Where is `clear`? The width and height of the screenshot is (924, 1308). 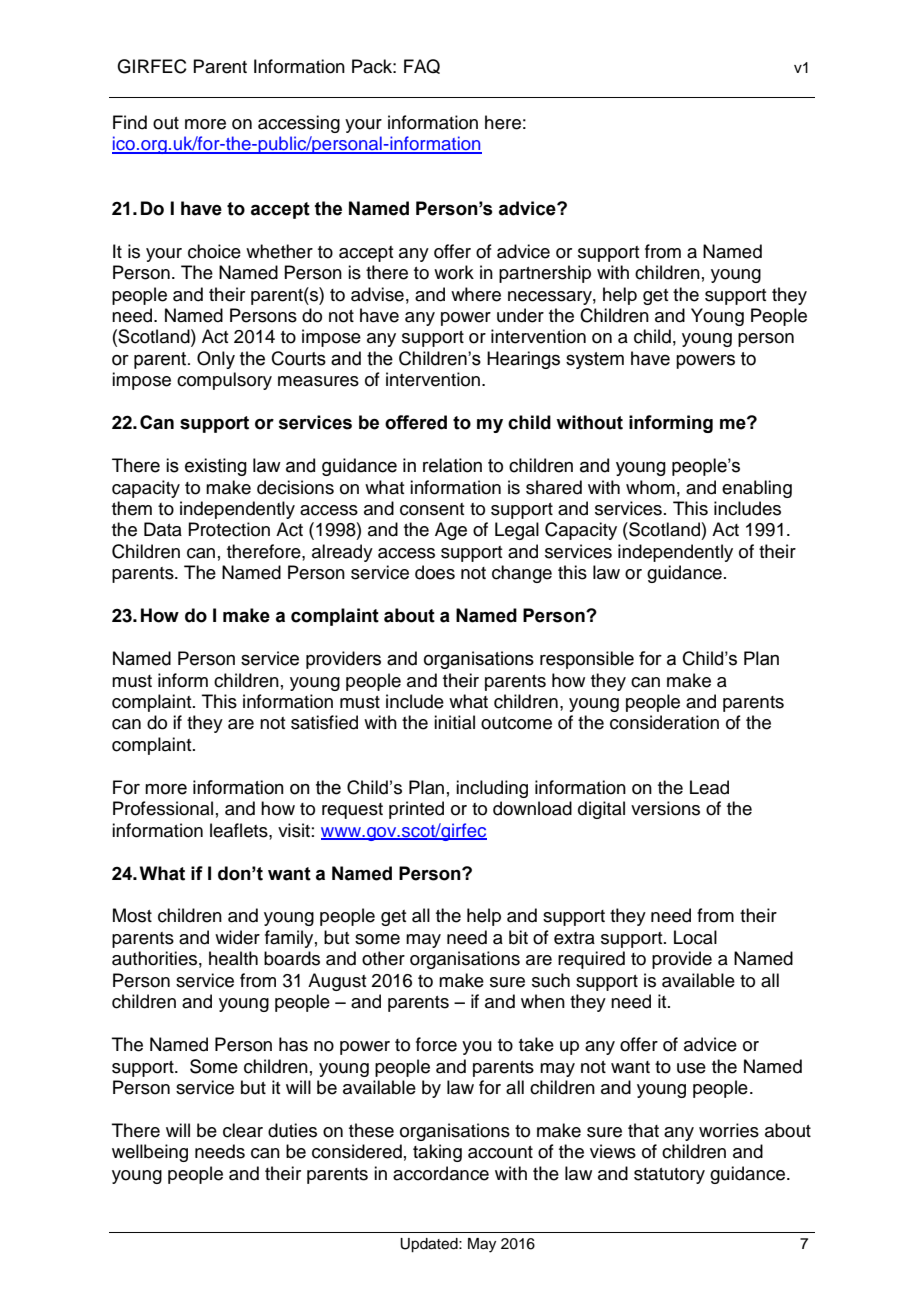 clear is located at coordinates (243, 1130).
